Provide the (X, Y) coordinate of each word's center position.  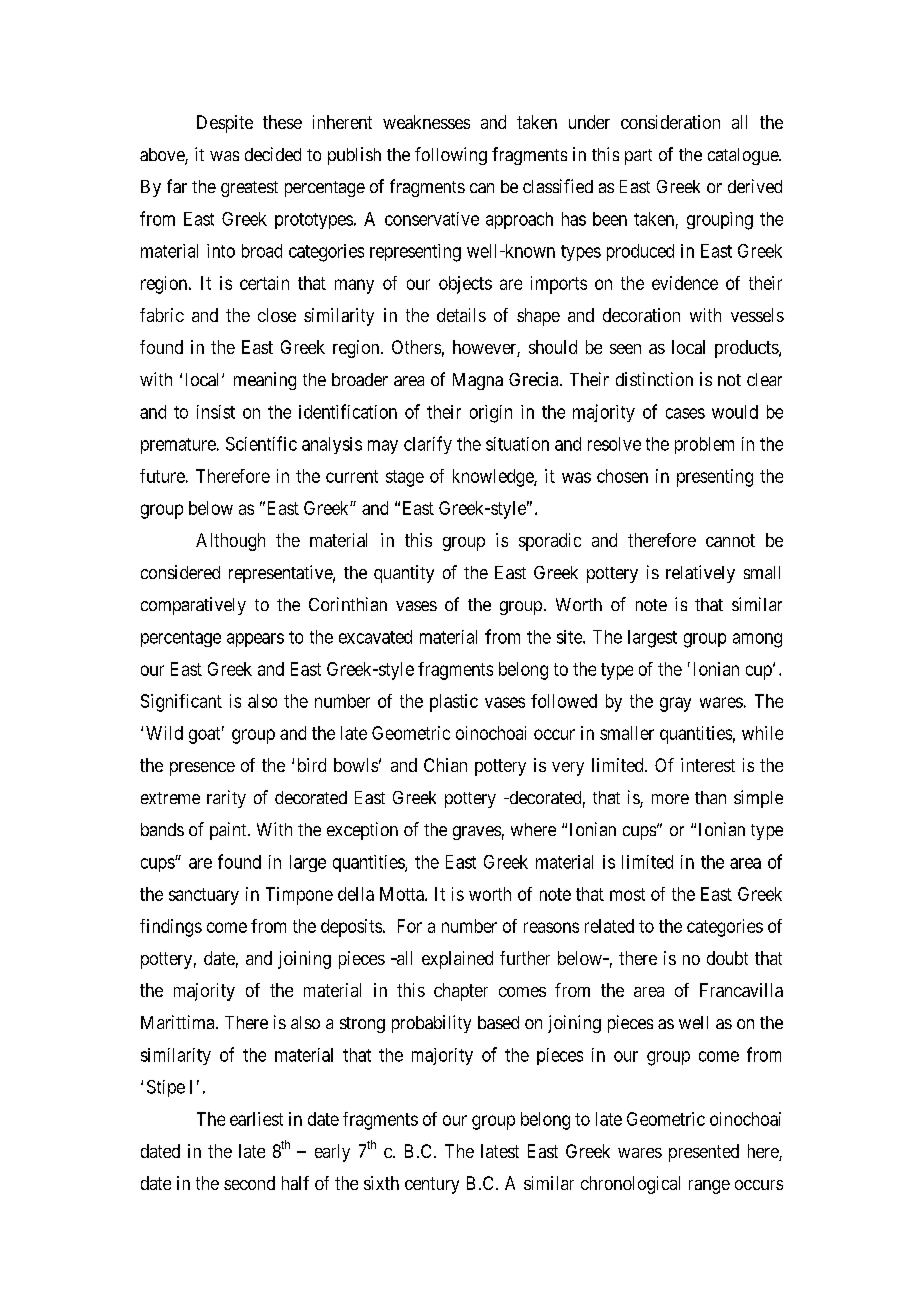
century (432, 1185)
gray (675, 704)
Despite (225, 124)
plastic (454, 703)
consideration (670, 122)
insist (216, 412)
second (249, 1183)
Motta (403, 894)
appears (255, 640)
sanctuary (204, 896)
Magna (478, 381)
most (627, 894)
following (451, 156)
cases (685, 413)
